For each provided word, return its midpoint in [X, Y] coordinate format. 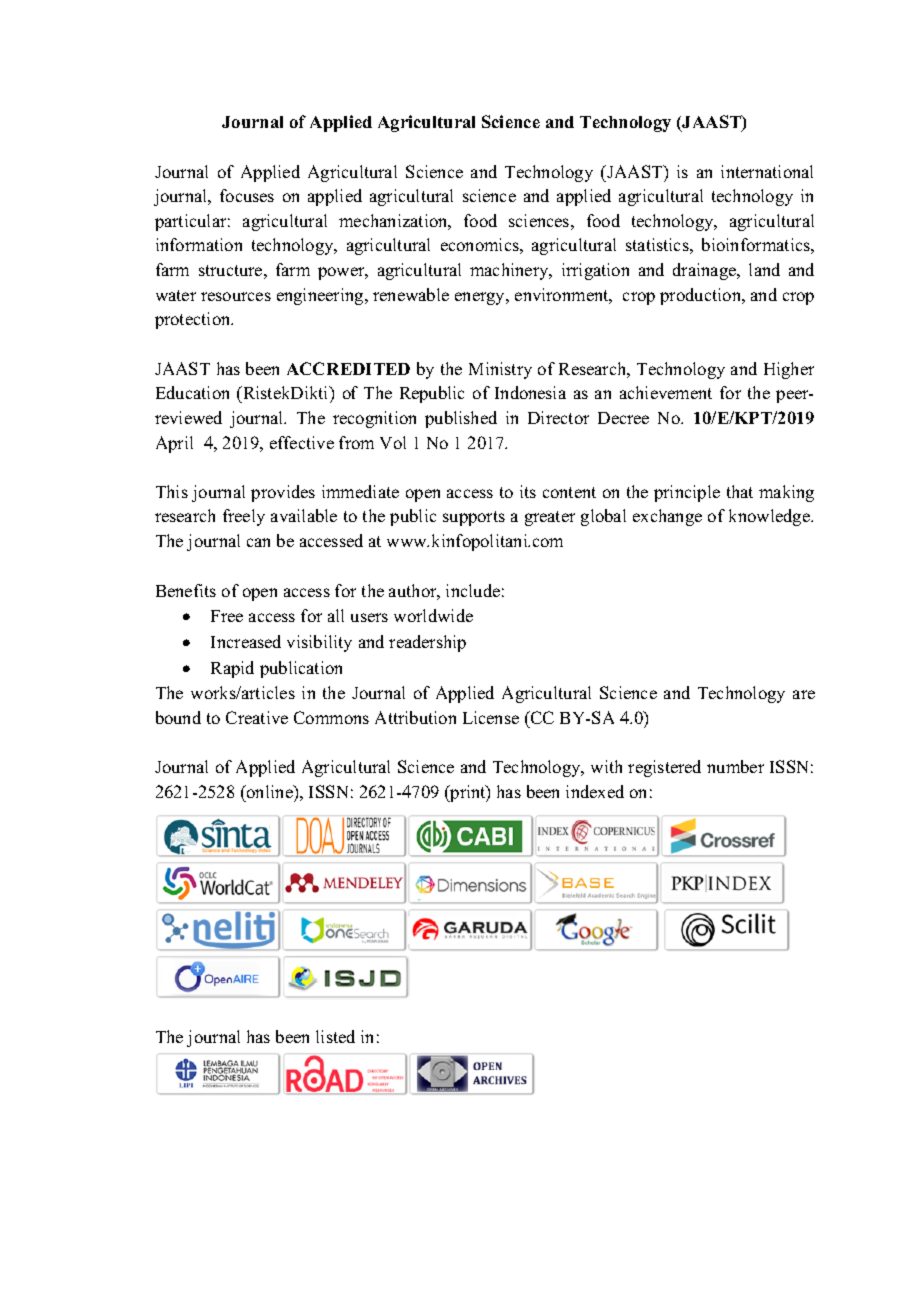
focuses [247, 195]
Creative [257, 717]
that [740, 491]
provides [283, 493]
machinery [510, 271]
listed [335, 1036]
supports [474, 518]
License [491, 717]
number [735, 766]
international [767, 171]
